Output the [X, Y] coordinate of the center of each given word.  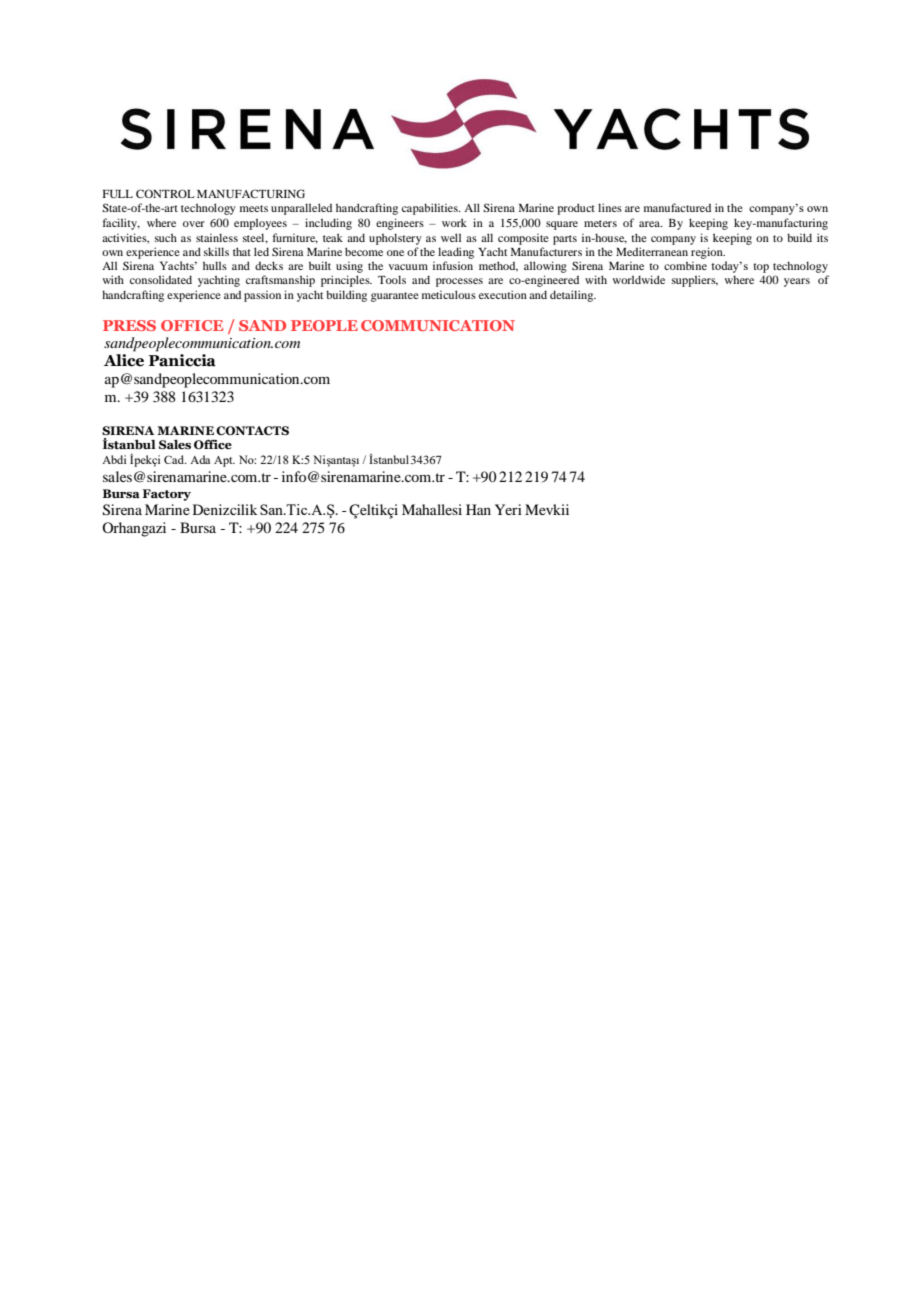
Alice [124, 360]
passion [262, 296]
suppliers [695, 281]
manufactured [677, 207]
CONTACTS [252, 430]
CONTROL [165, 193]
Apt [224, 461]
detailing [573, 296]
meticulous [449, 294]
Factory [167, 495]
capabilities [431, 209]
